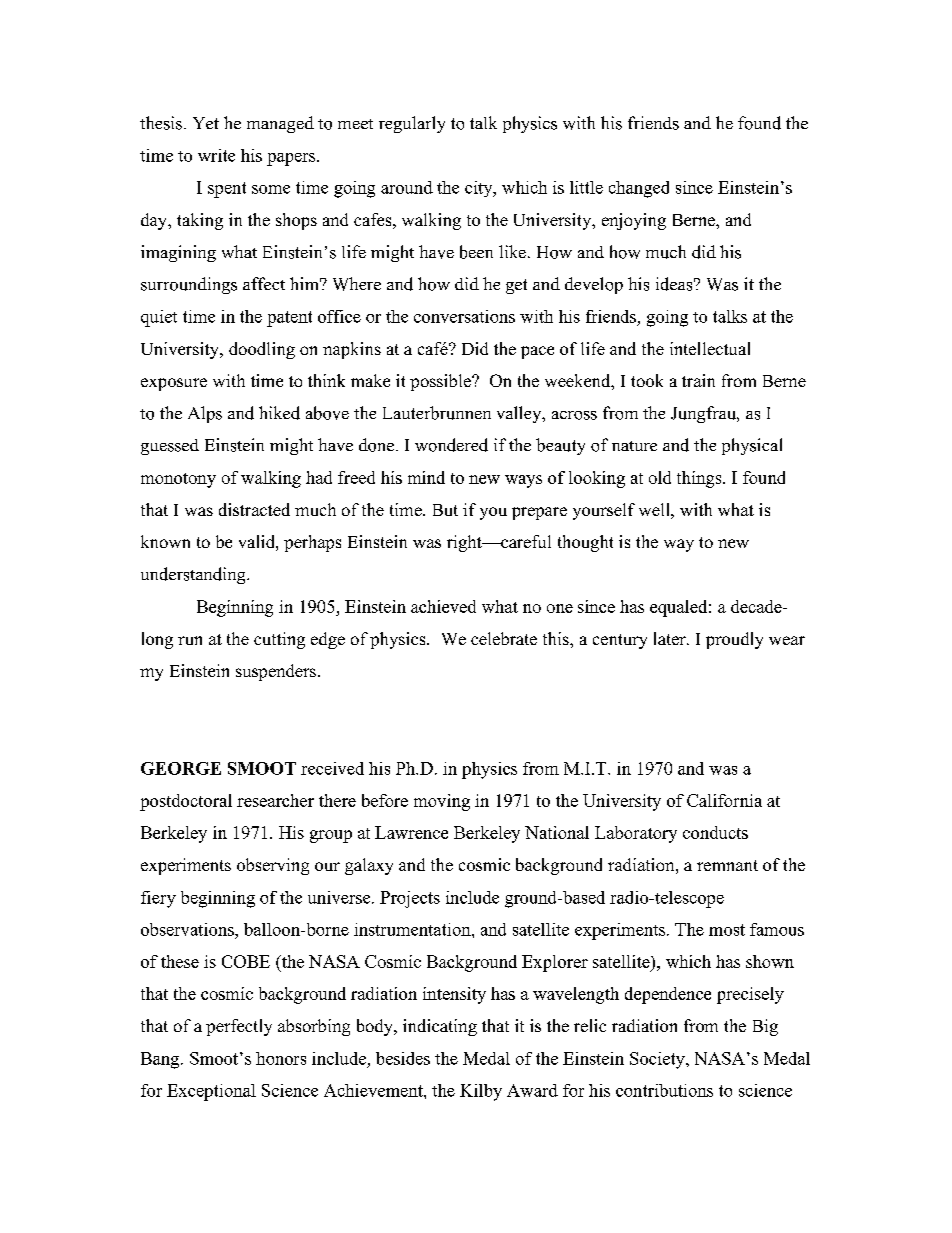 This screenshot has width=952, height=1233. Describe the element at coordinates (504, 638) in the screenshot. I see `celebrate` at that location.
